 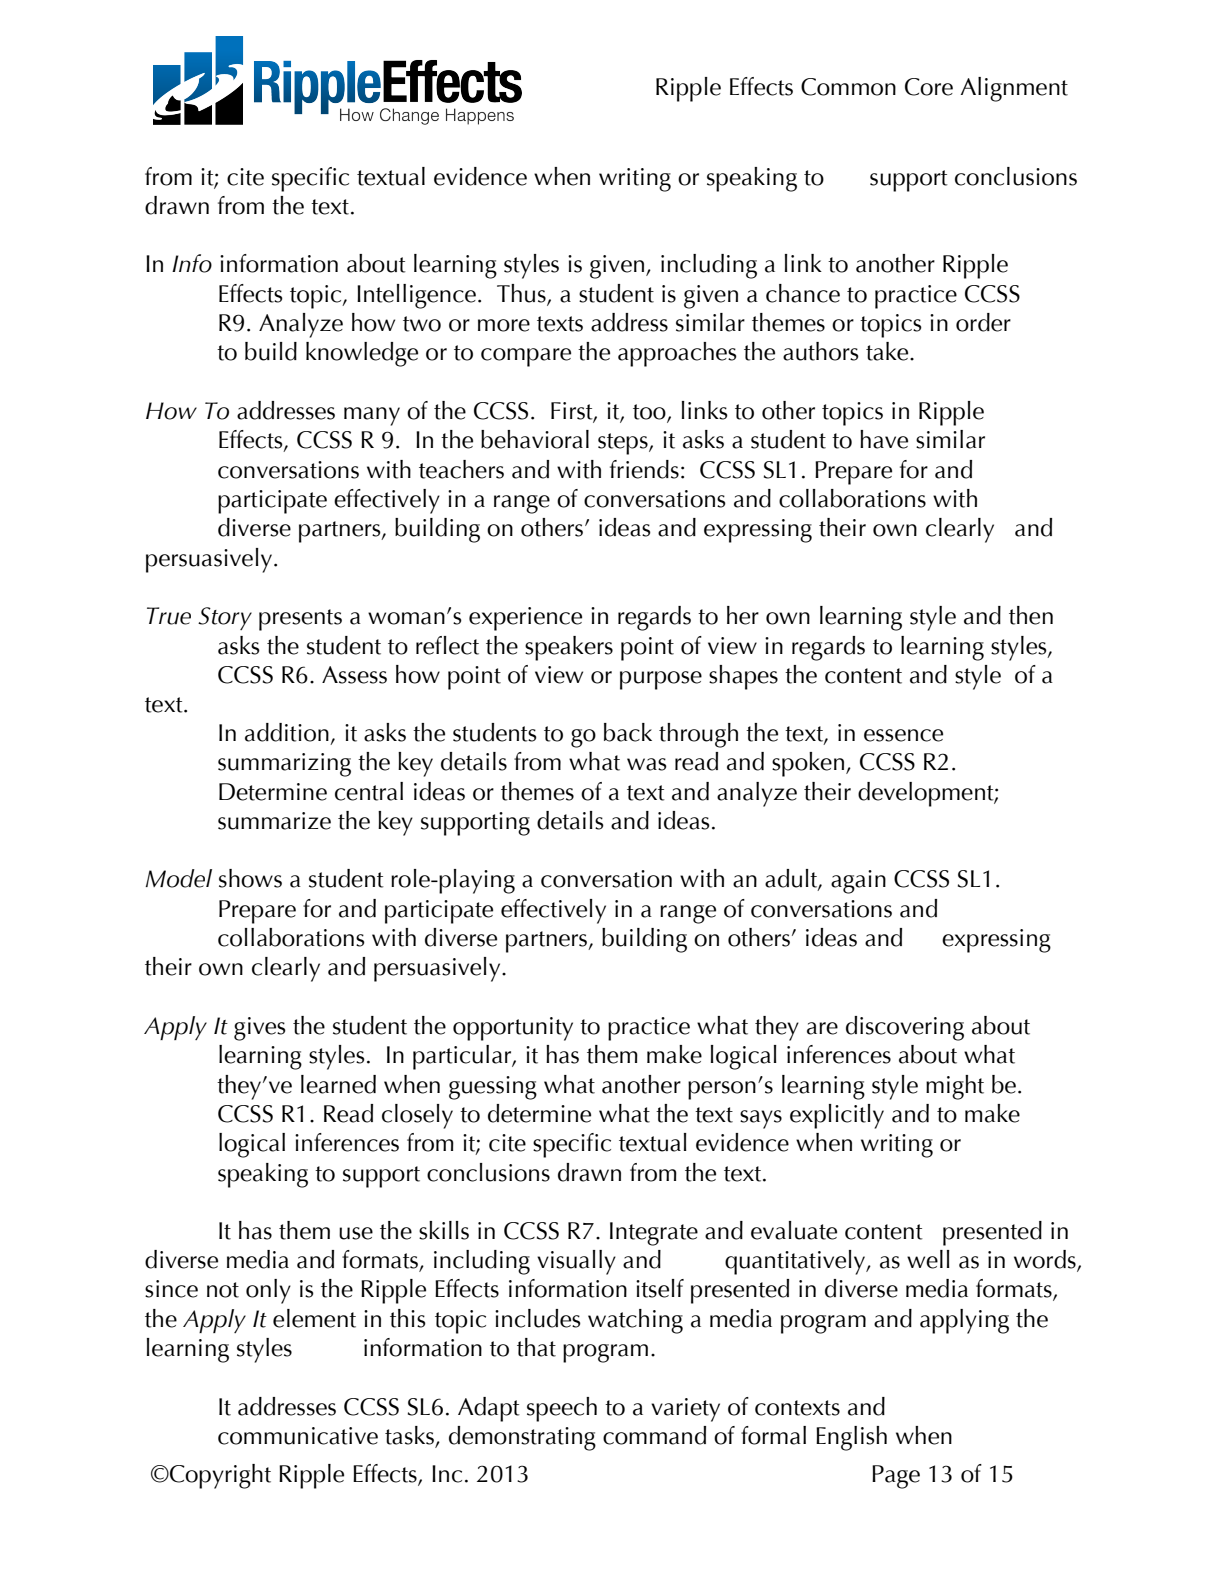 What do you see at coordinates (1031, 615) in the screenshot?
I see `then` at bounding box center [1031, 615].
